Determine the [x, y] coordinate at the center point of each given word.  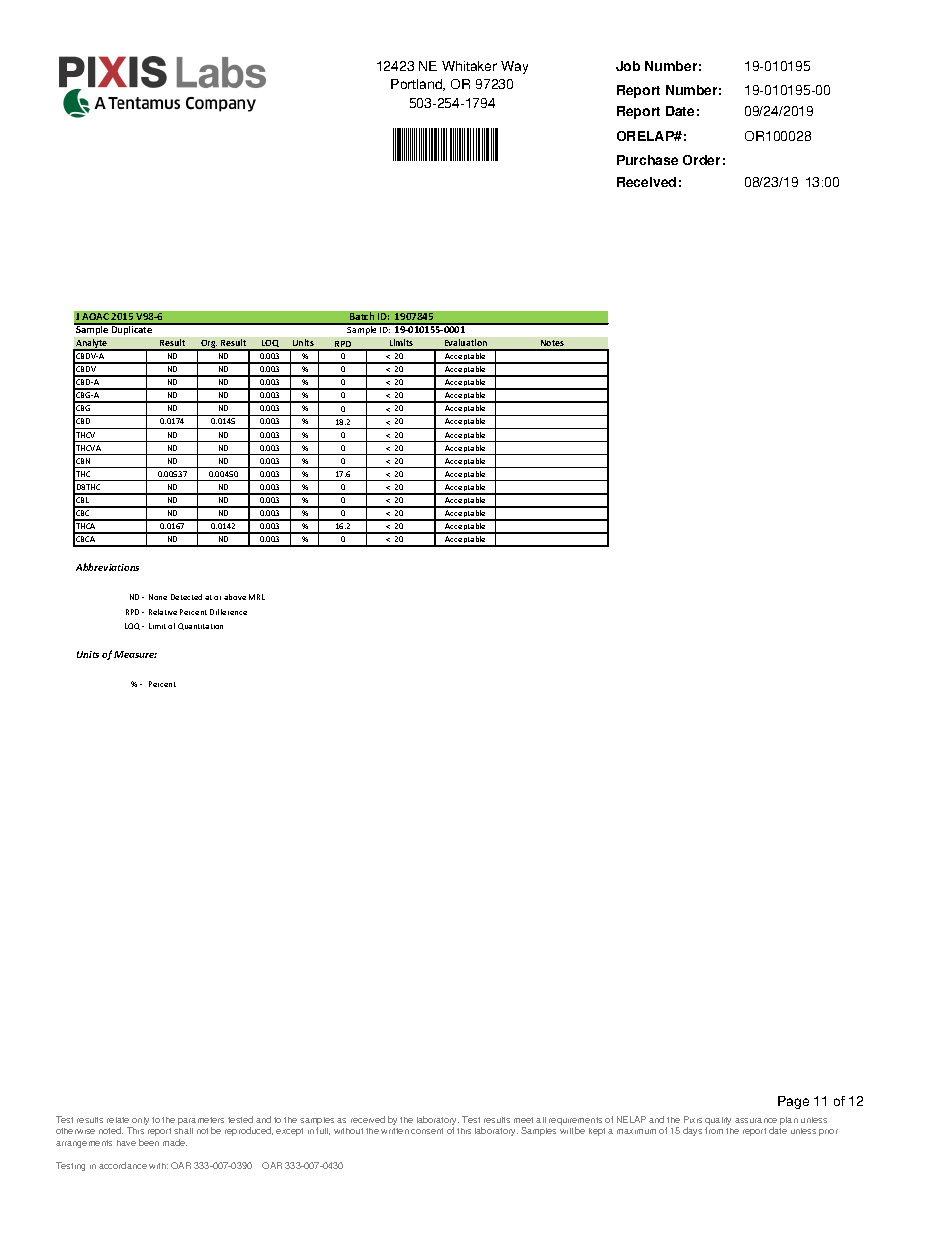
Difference [228, 612]
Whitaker [469, 66]
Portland [418, 85]
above [235, 597]
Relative [163, 612]
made [175, 1142]
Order [701, 160]
